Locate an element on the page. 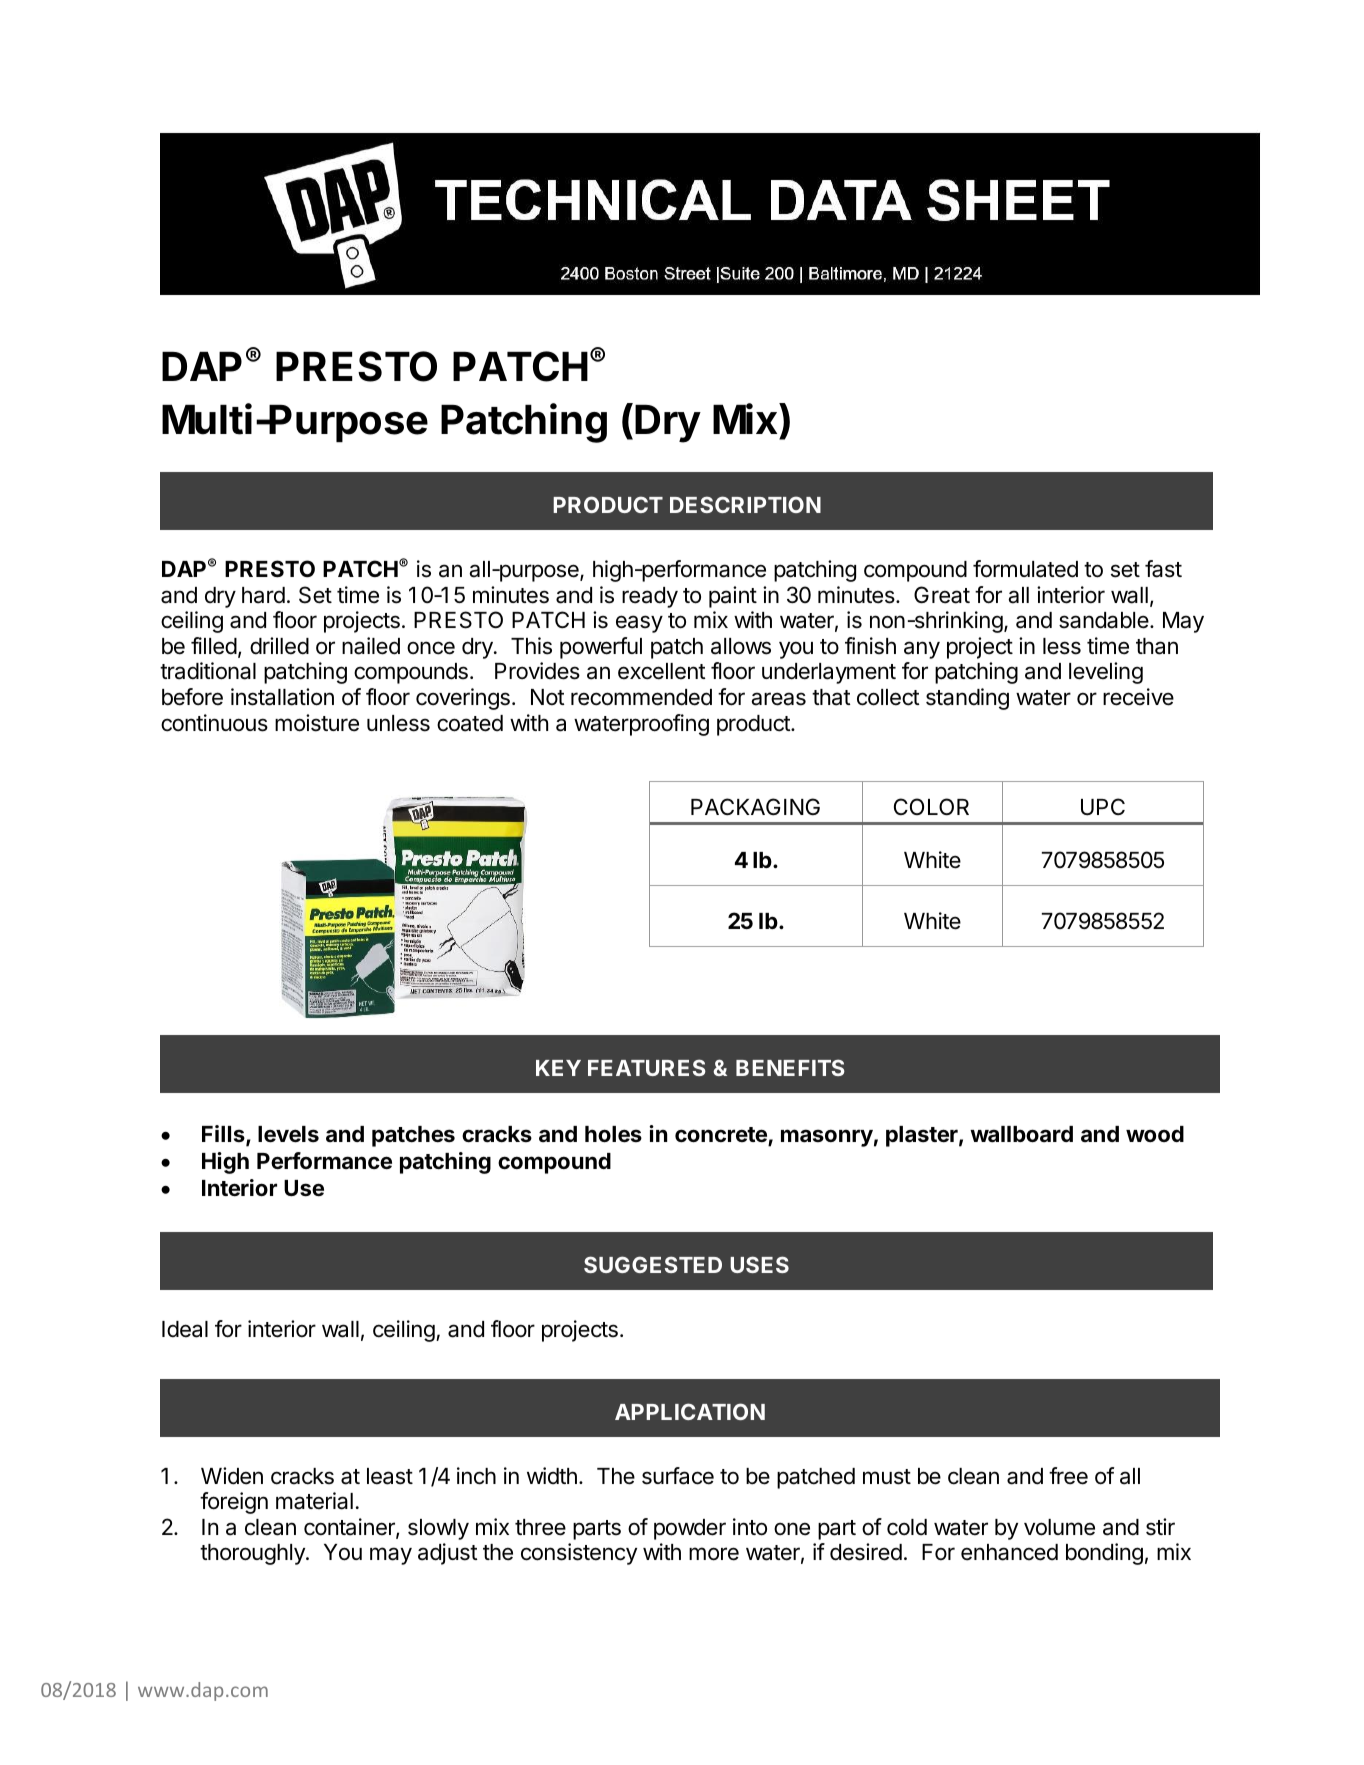 This page has height=1765, width=1364. hard is located at coordinates (263, 595).
